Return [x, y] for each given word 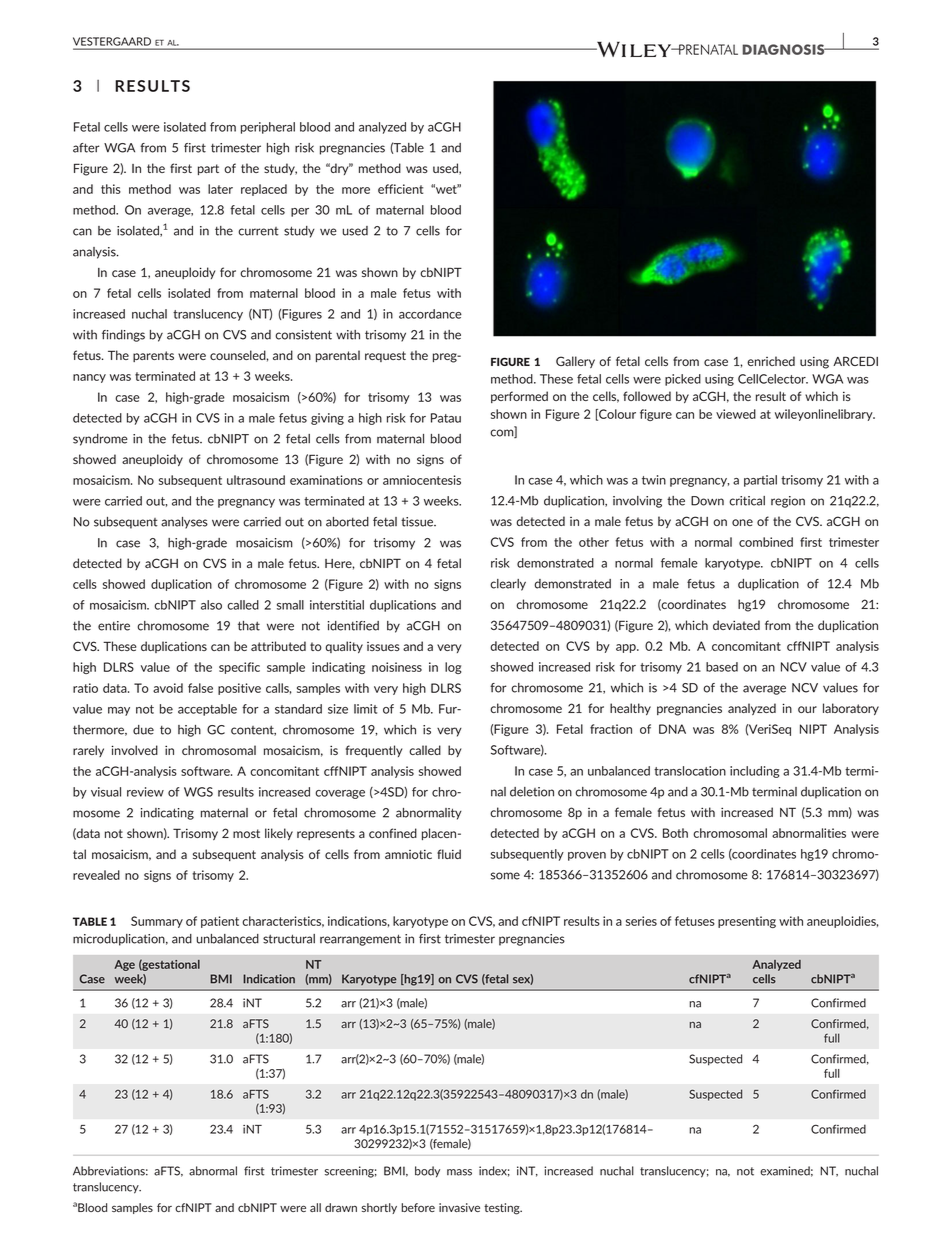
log [453, 668]
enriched [771, 361]
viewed [736, 414]
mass [459, 1172]
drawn [341, 1207]
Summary [157, 922]
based [722, 667]
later [220, 189]
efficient [400, 189]
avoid [168, 688]
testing [503, 1209]
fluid [449, 854]
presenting [747, 922]
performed [519, 397]
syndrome [100, 440]
